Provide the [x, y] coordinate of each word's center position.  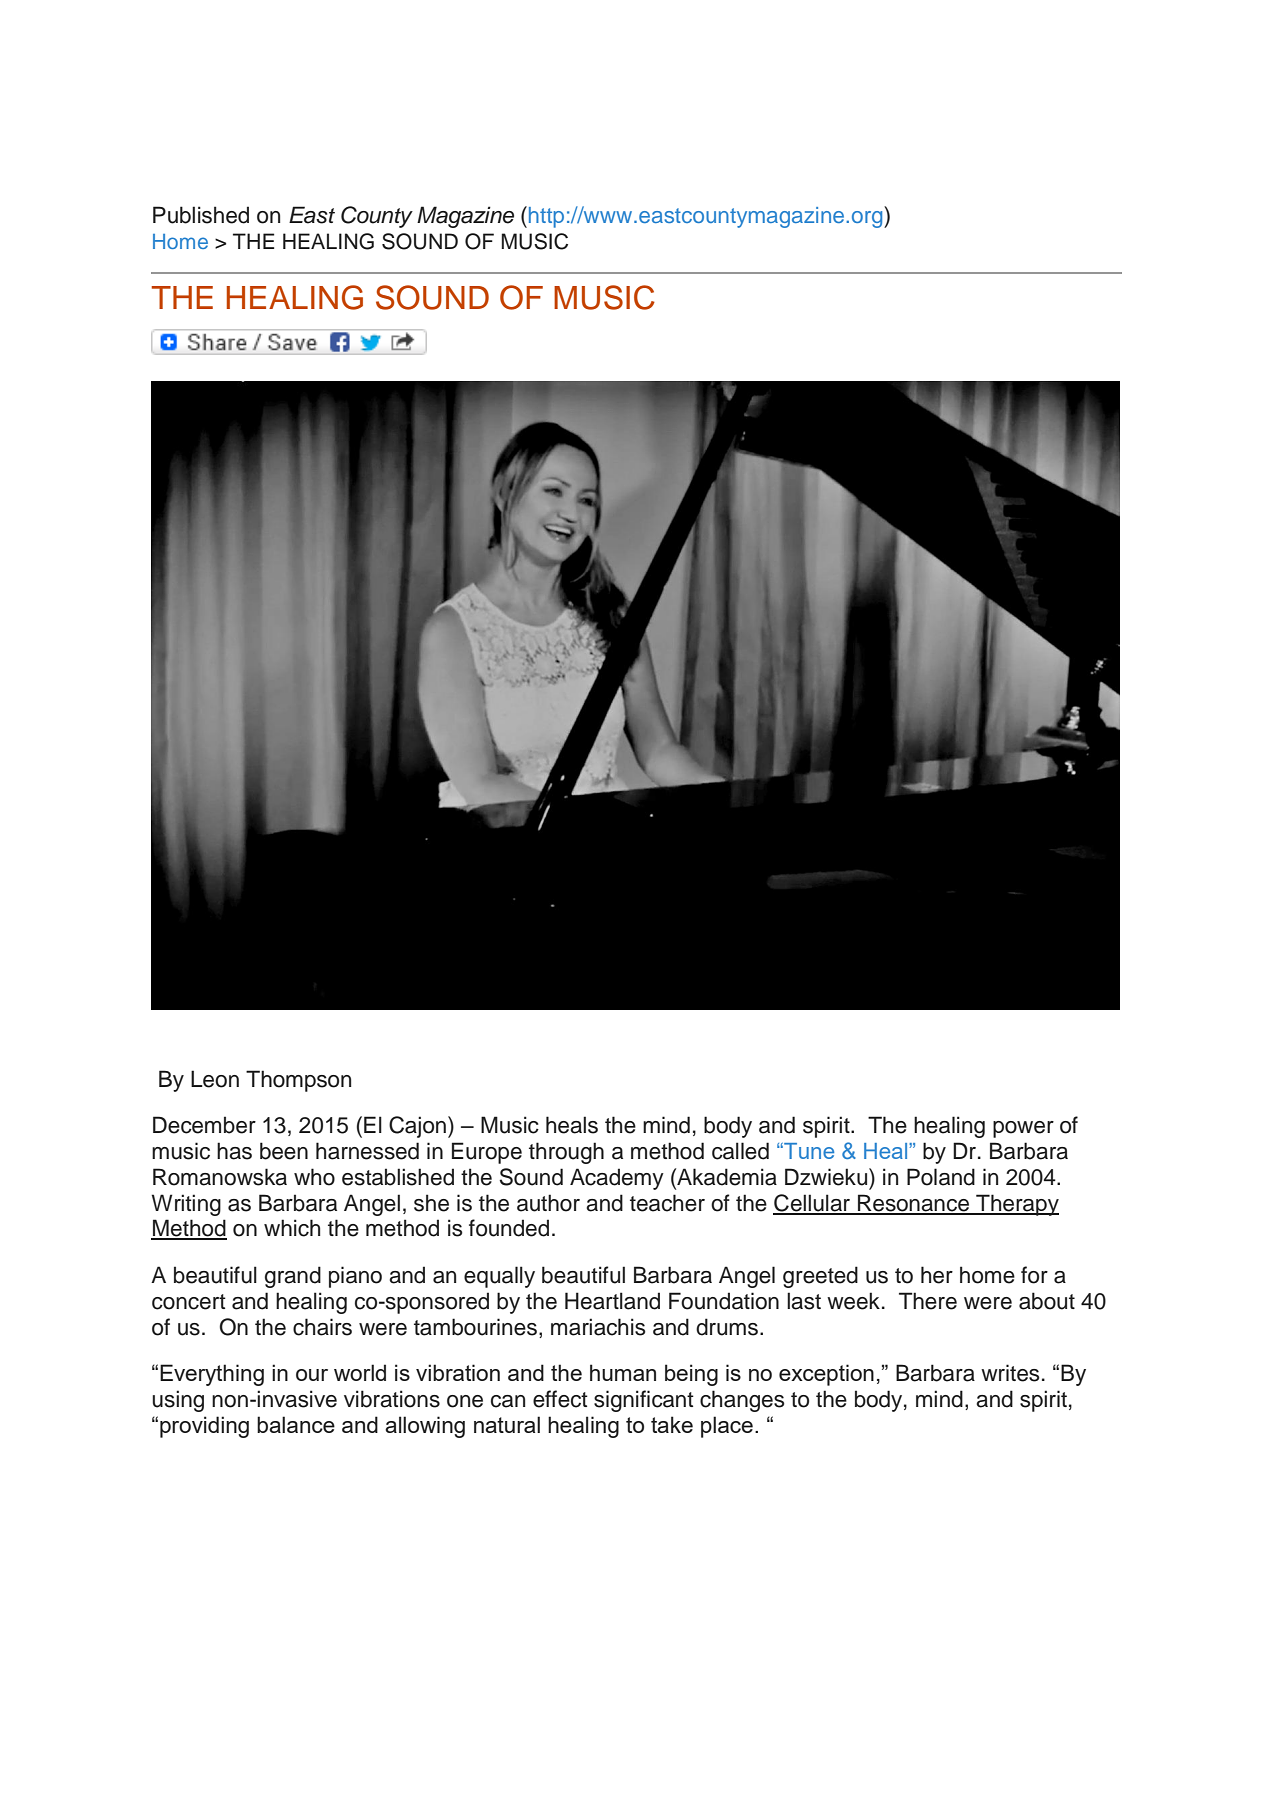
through [566, 1153]
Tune [808, 1151]
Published [201, 215]
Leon [215, 1079]
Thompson [298, 1081]
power [1023, 1129]
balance [296, 1424]
